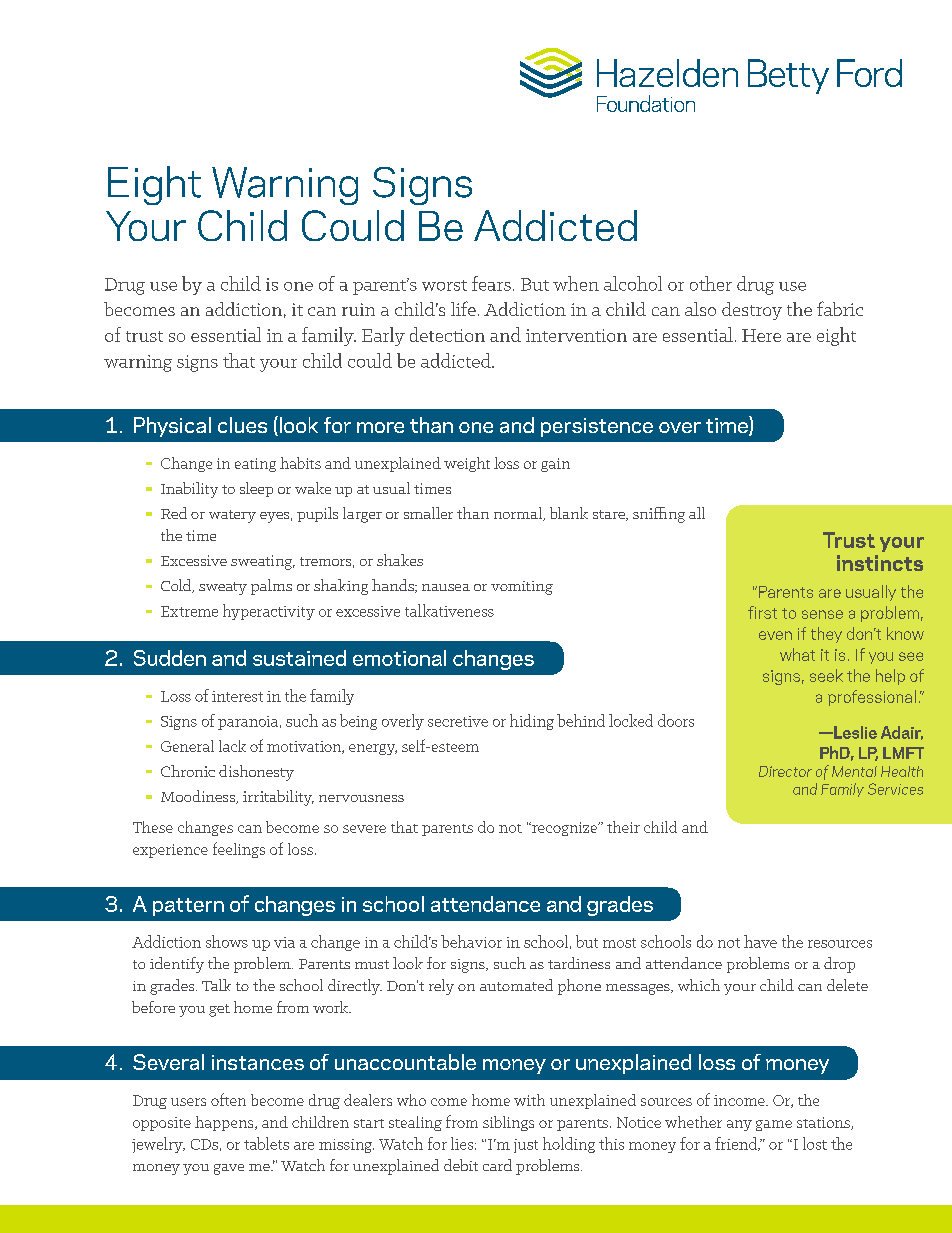 This image has width=952, height=1233. Describe the element at coordinates (822, 614) in the image. I see `sense` at that location.
